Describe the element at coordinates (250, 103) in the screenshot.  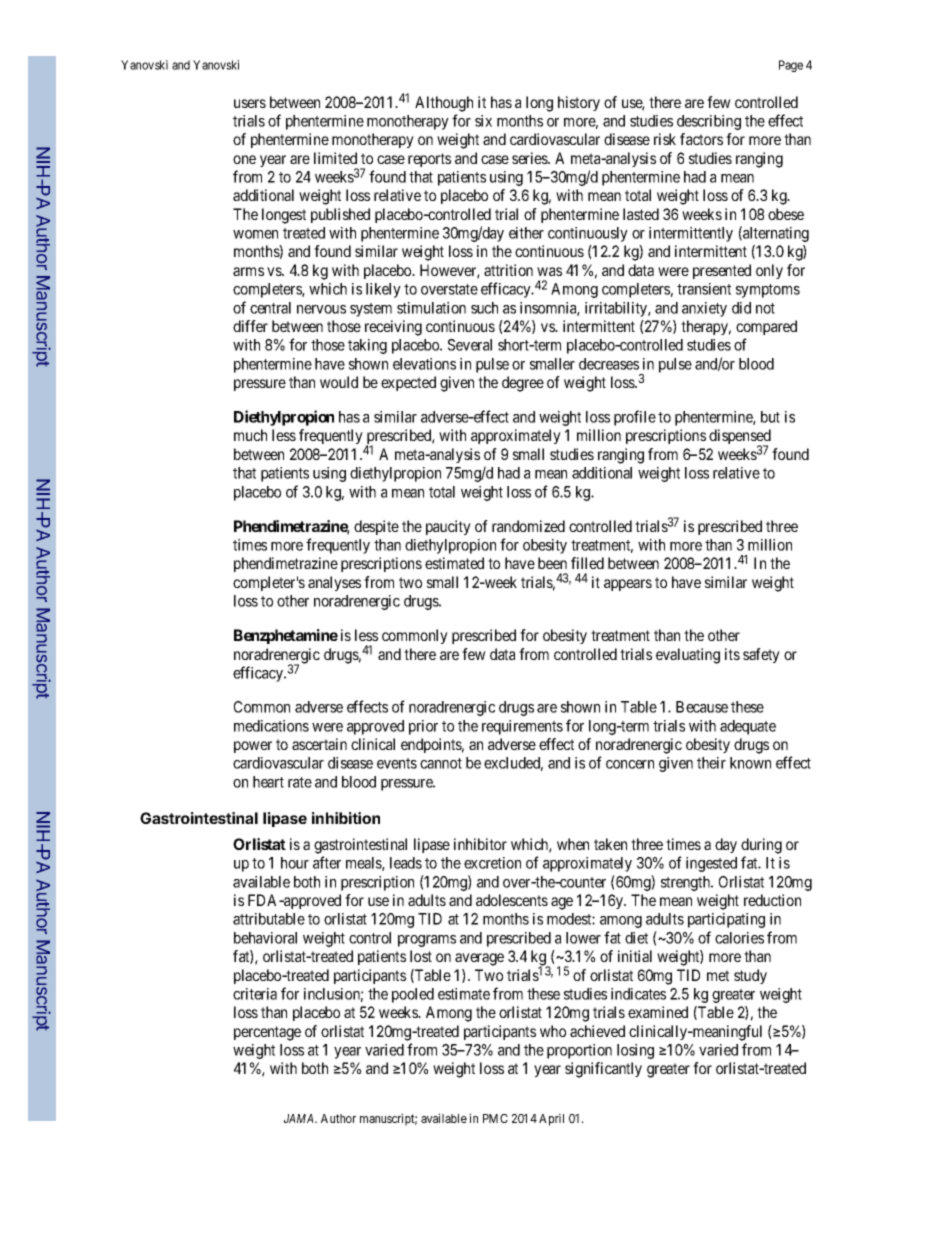
I see `users` at that location.
